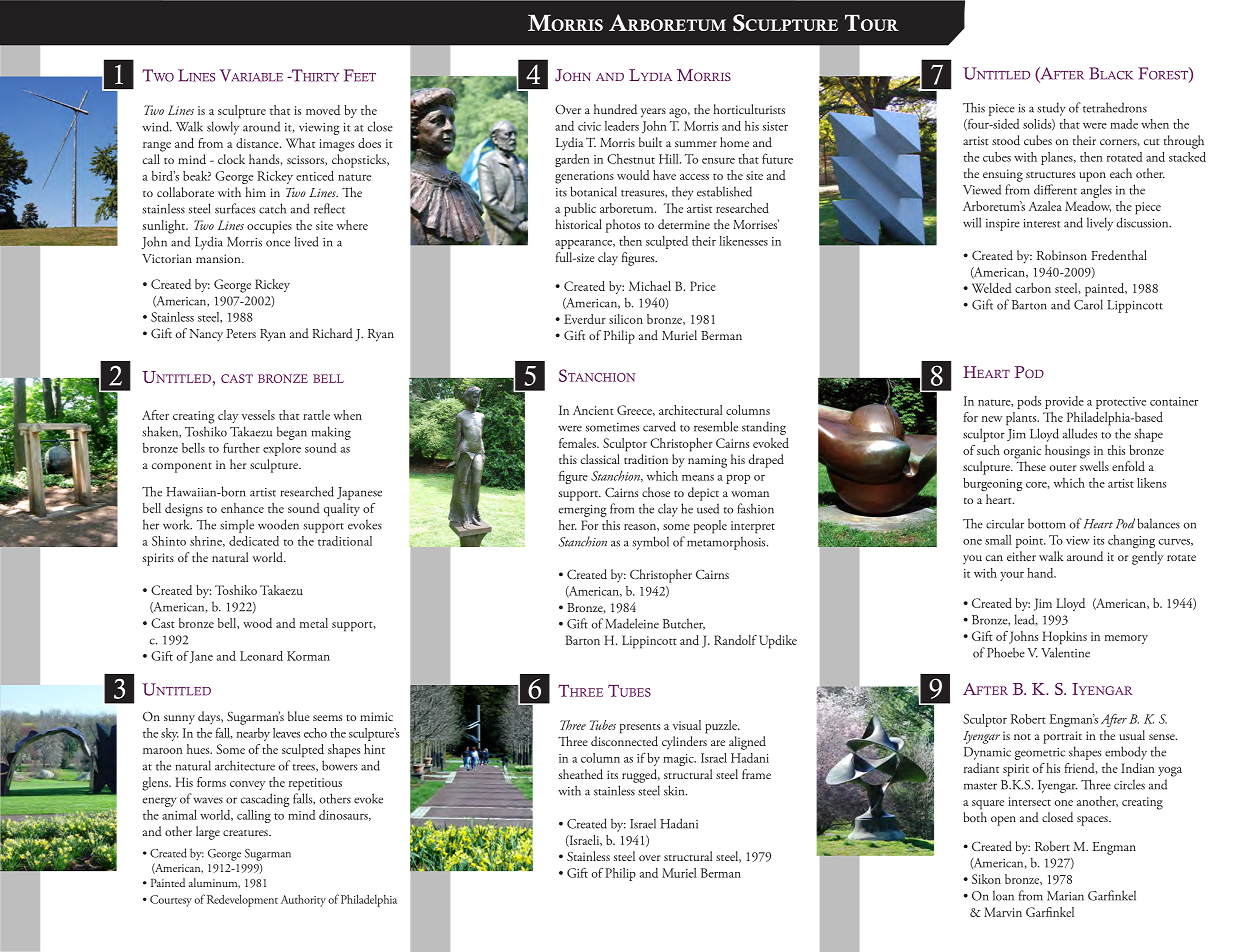  I want to click on bottom, so click(1047, 523).
